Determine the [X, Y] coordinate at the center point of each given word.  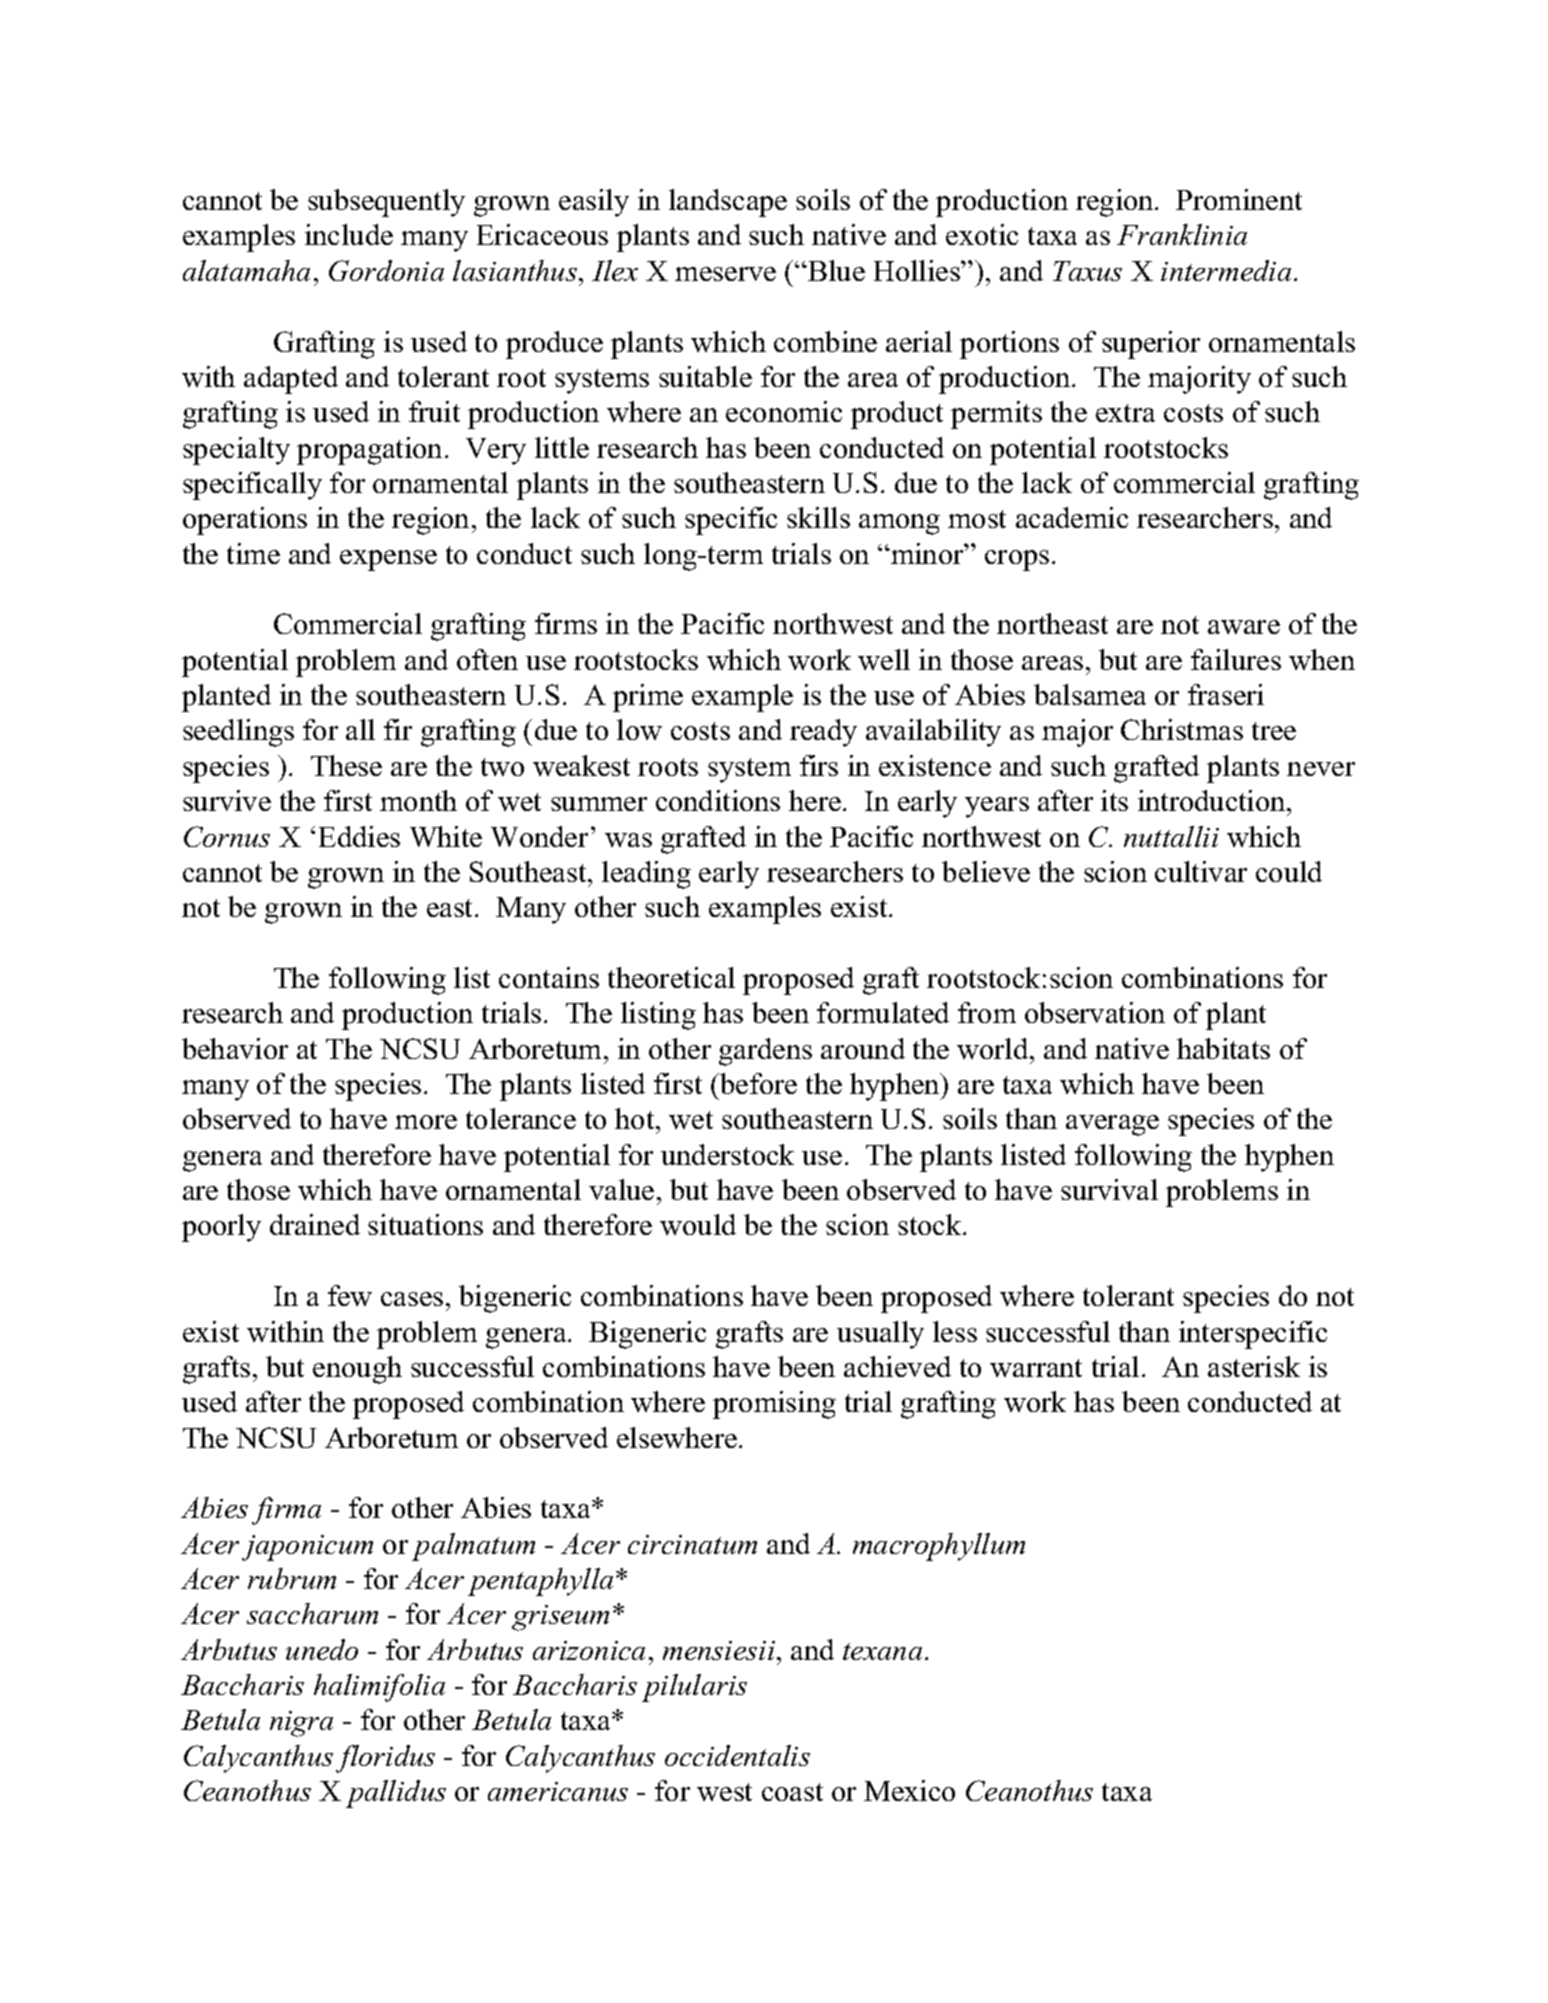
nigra [301, 1724]
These [346, 765]
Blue [835, 270]
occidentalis [737, 1755]
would [698, 1224]
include [349, 234]
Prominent [1239, 199]
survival [1109, 1189]
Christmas [1182, 729]
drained [315, 1224]
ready [823, 733]
